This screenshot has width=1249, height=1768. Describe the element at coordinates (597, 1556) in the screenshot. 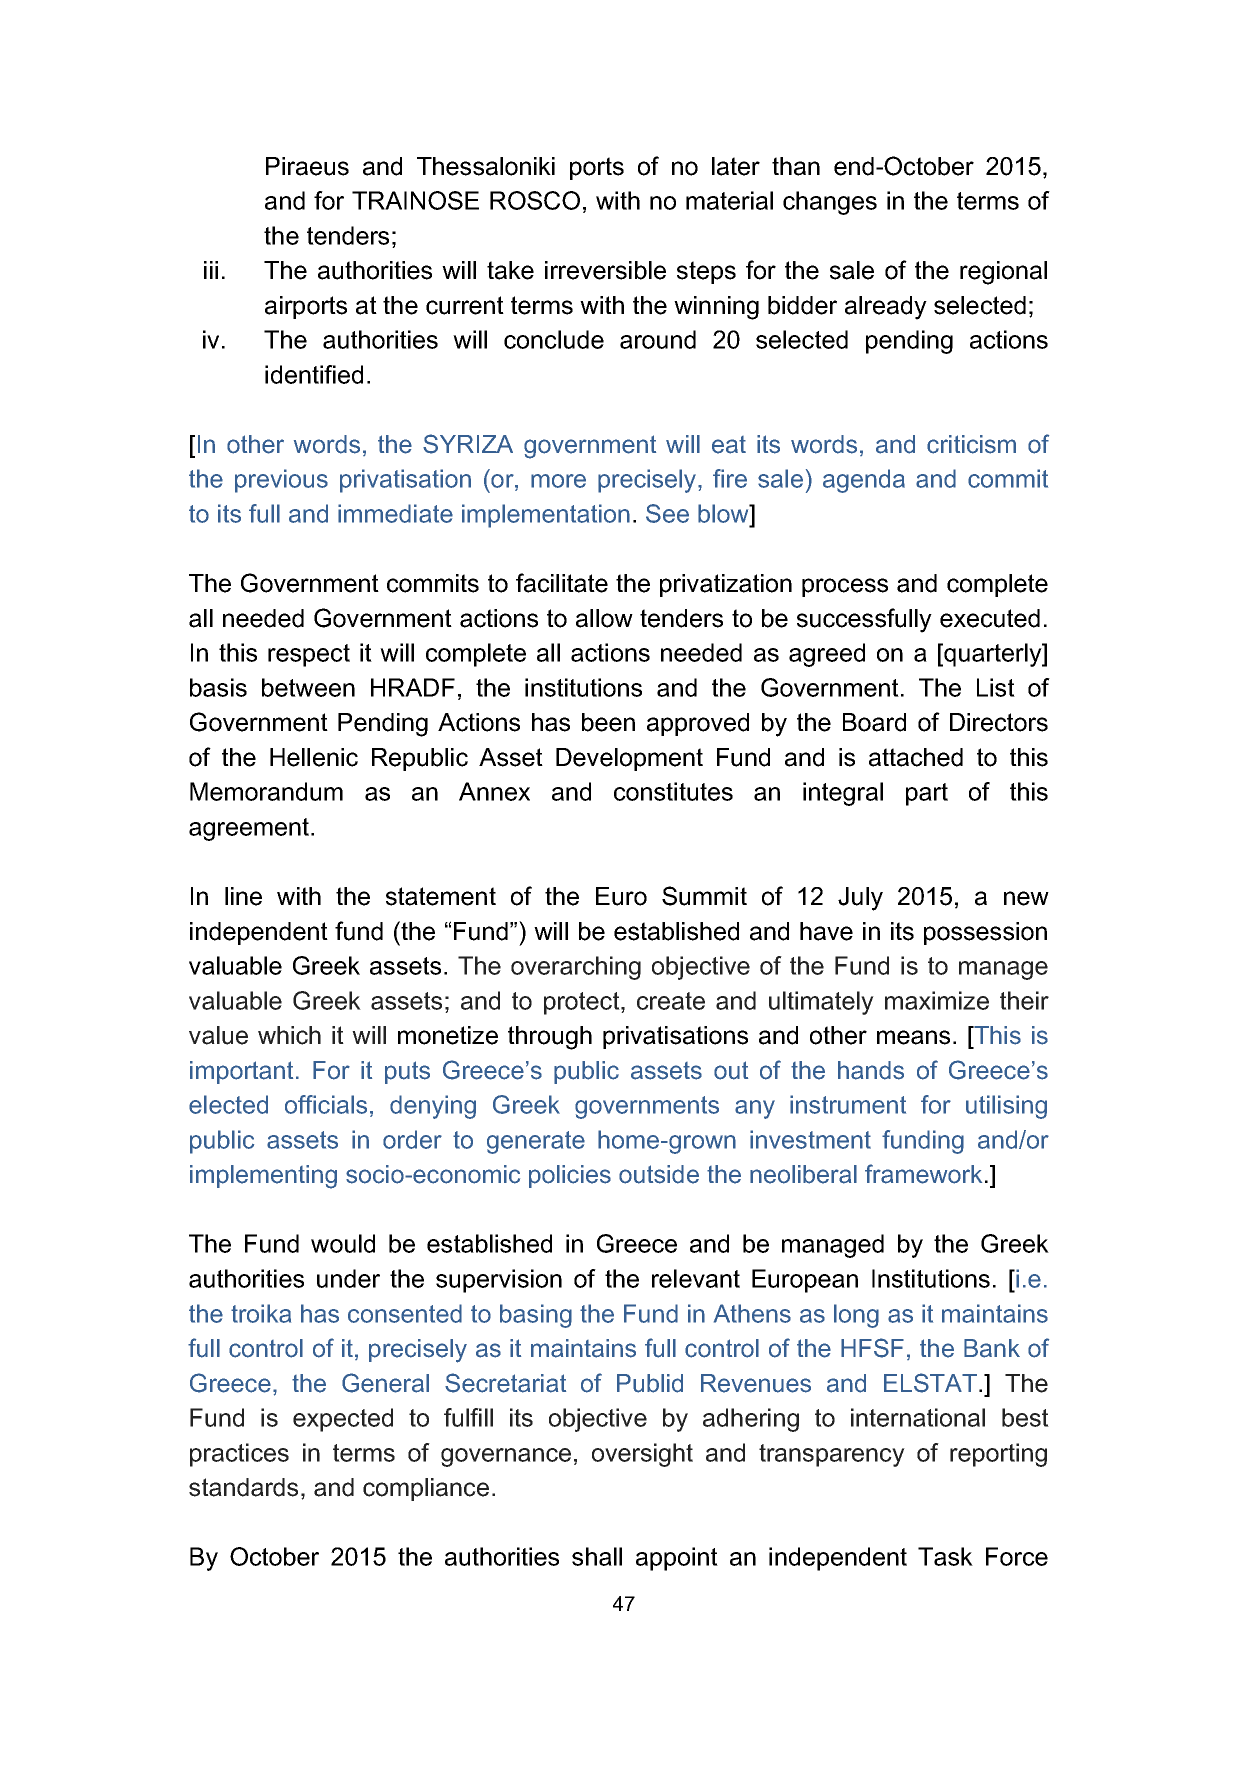

I see `shall` at that location.
